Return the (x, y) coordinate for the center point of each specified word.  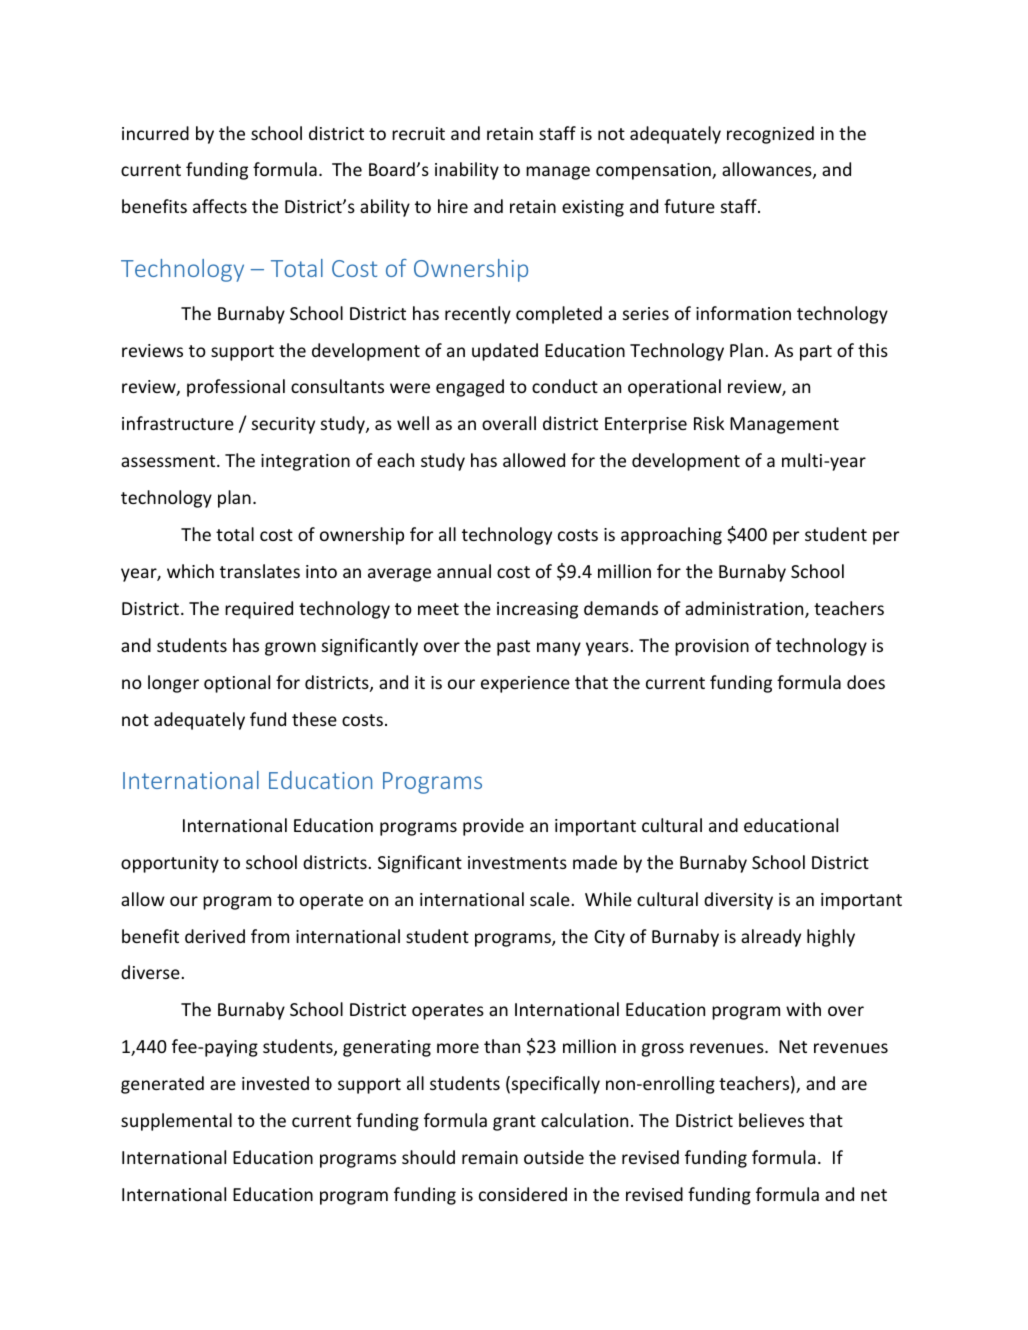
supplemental (176, 1122)
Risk (709, 423)
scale (550, 899)
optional (237, 684)
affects (220, 206)
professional (236, 388)
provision (712, 647)
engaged (470, 388)
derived (215, 936)
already (771, 938)
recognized (770, 135)
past (513, 648)
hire (453, 206)
